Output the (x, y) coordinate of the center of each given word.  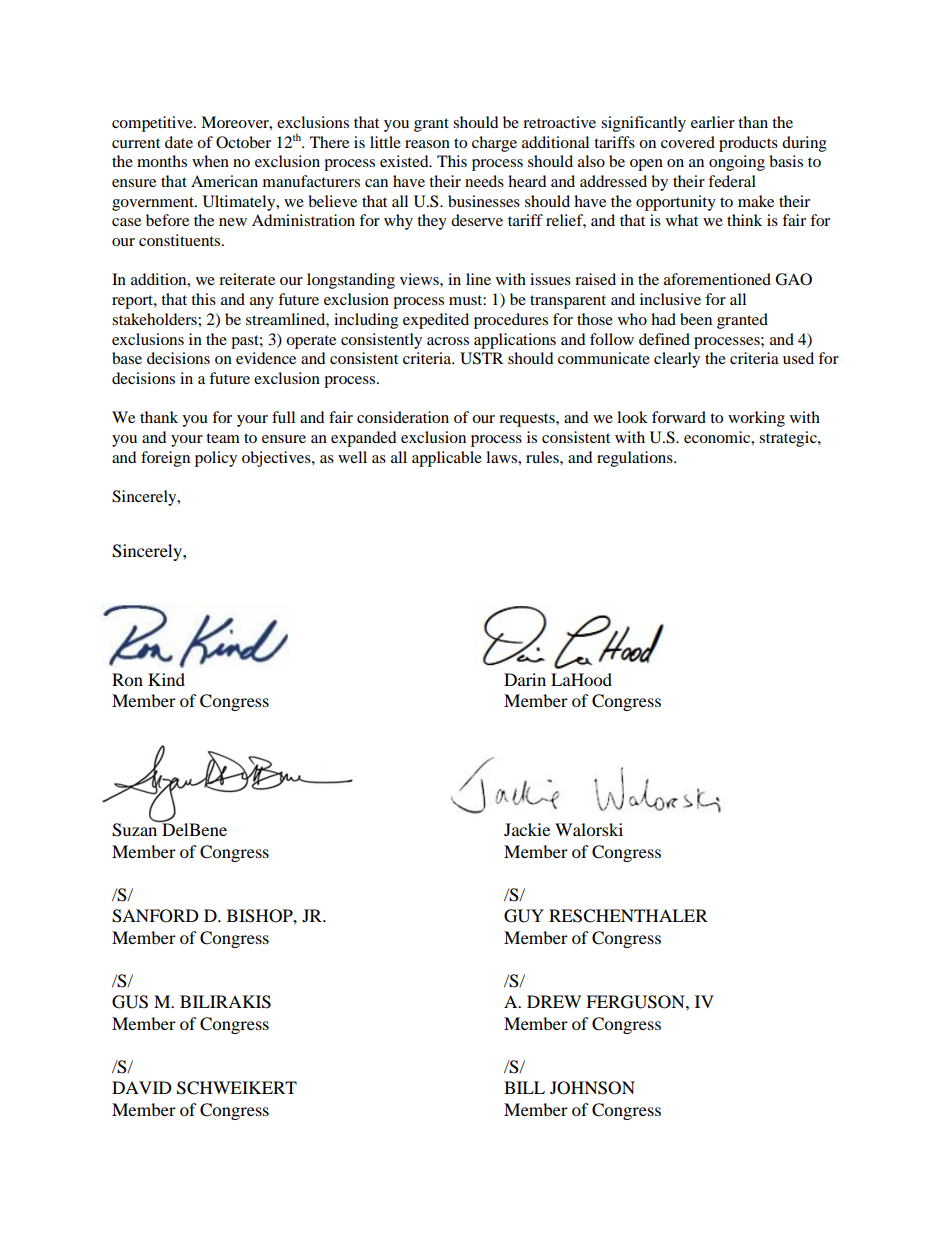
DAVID (142, 1087)
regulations (636, 459)
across (448, 341)
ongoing (737, 163)
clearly (677, 360)
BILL (524, 1087)
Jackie (527, 829)
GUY (524, 916)
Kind (166, 679)
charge (494, 144)
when (210, 161)
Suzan (136, 829)
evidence (266, 358)
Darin (525, 679)
